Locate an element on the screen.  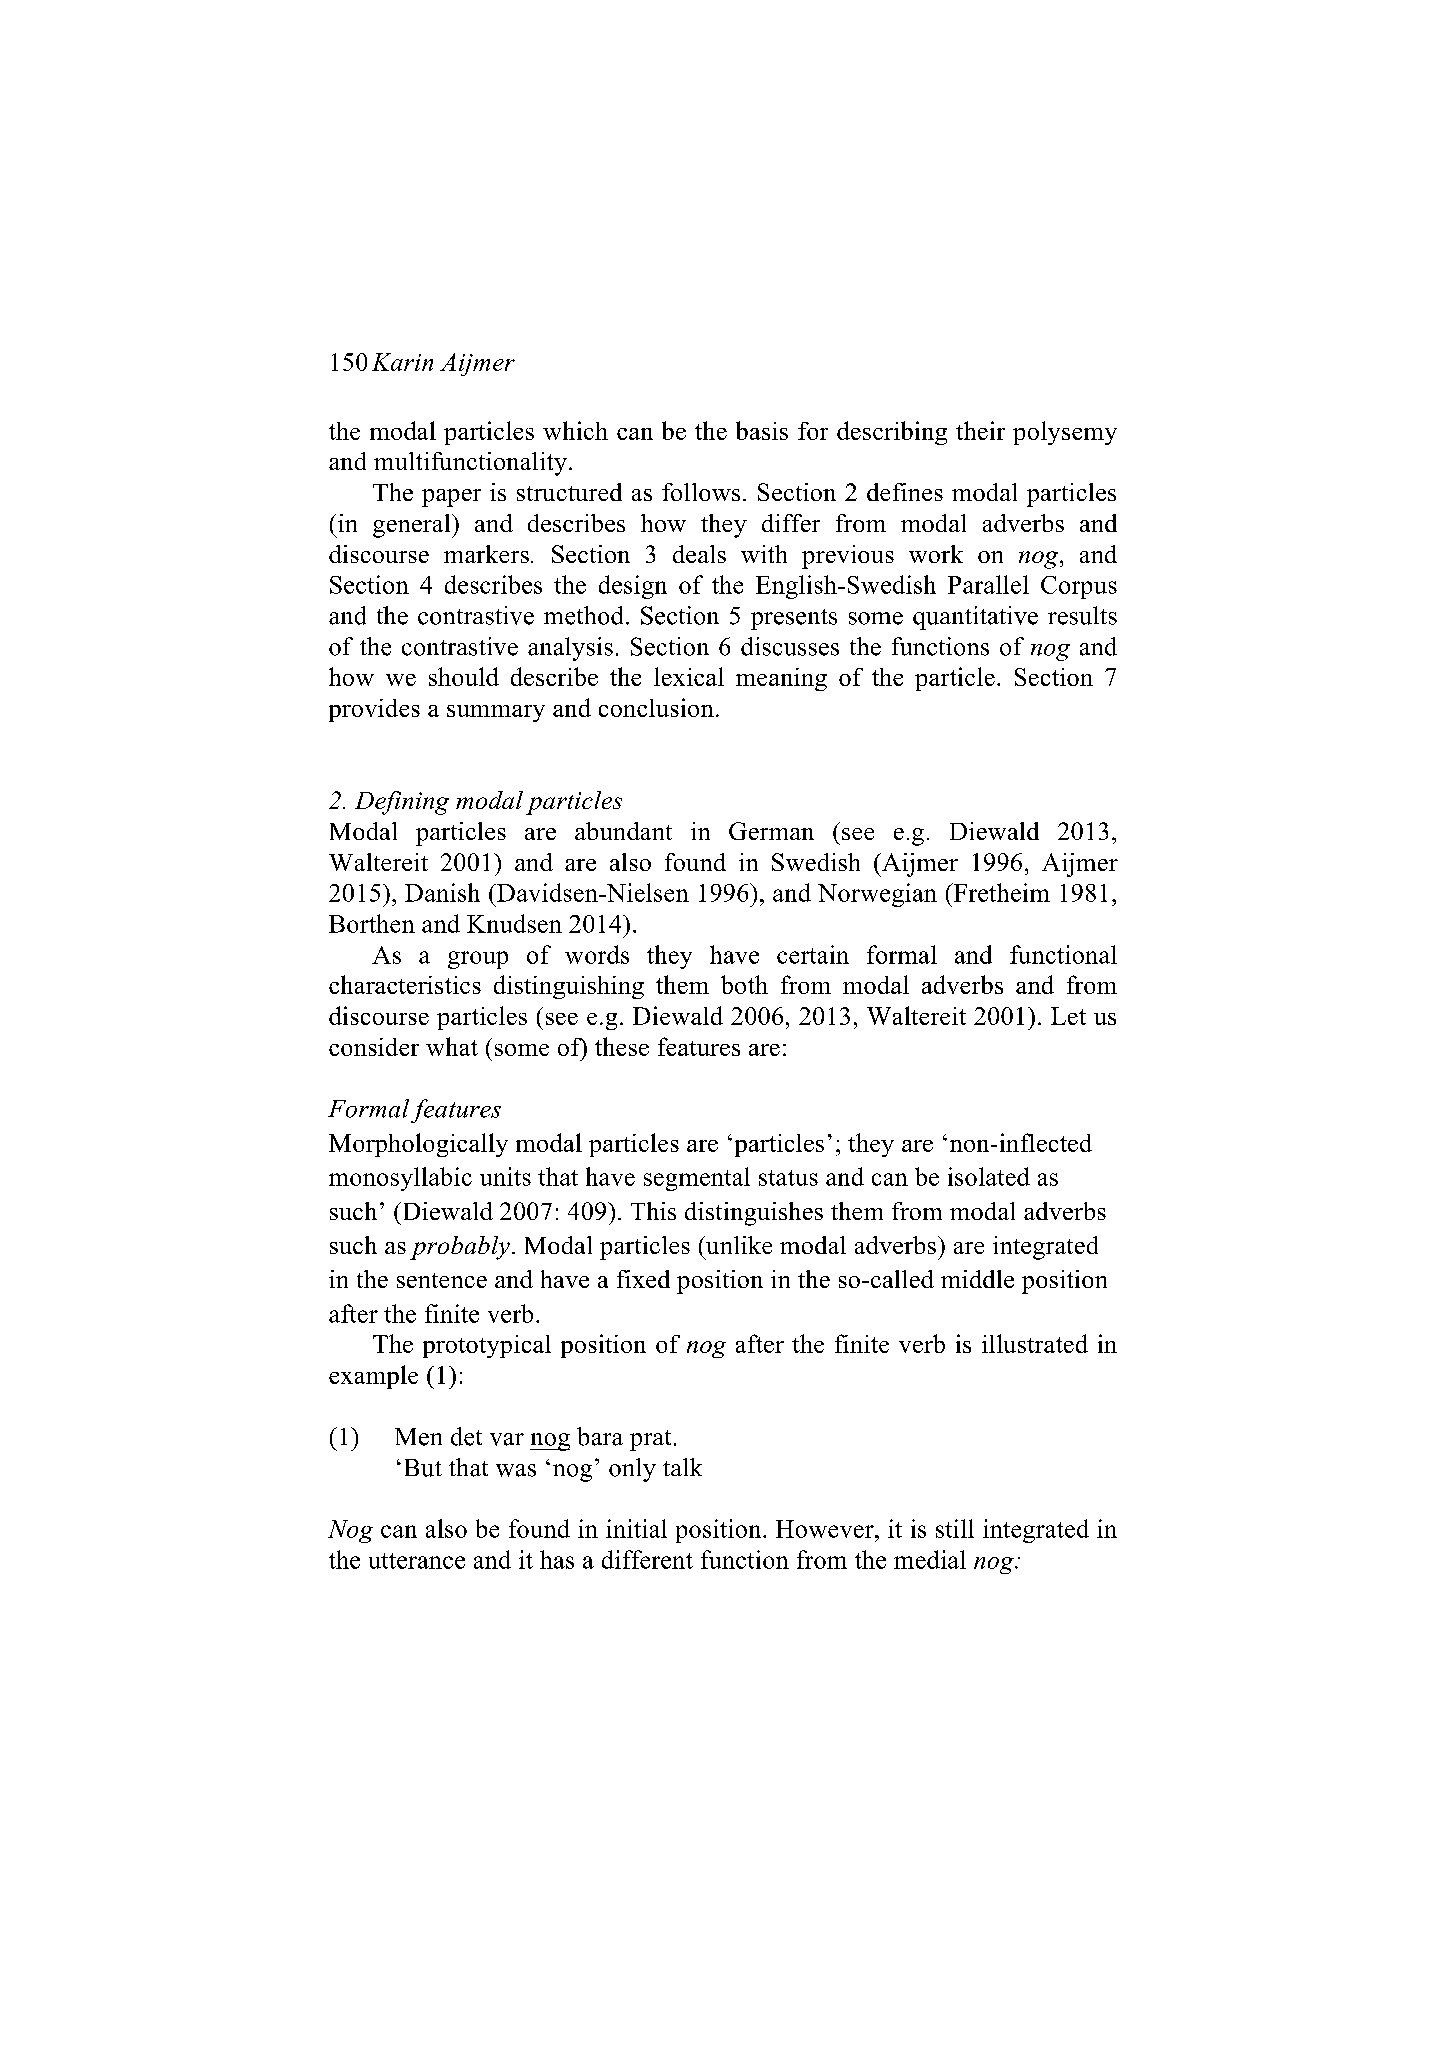
paper is located at coordinates (451, 498).
